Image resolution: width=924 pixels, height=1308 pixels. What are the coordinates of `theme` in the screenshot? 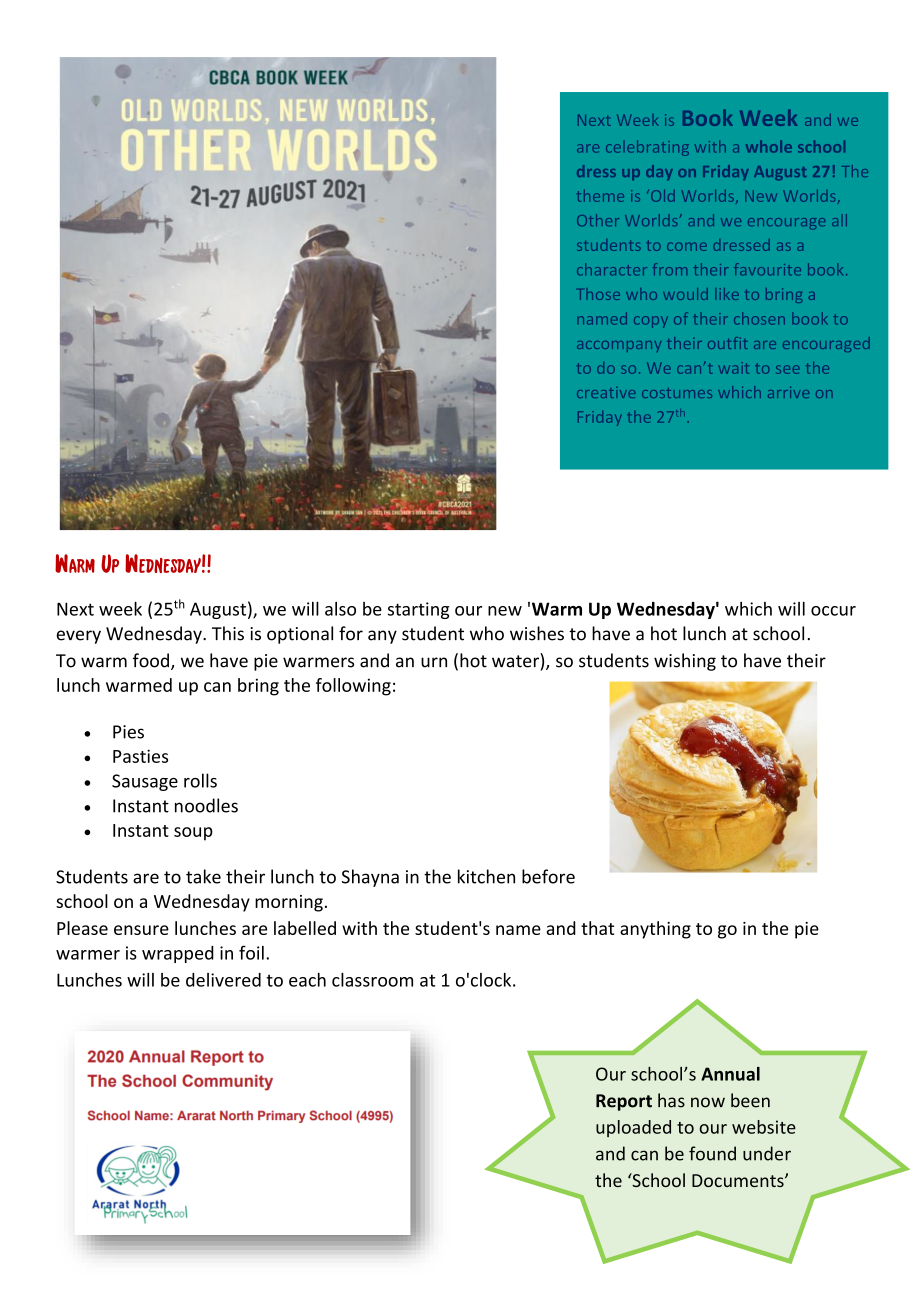 It's located at (600, 196).
